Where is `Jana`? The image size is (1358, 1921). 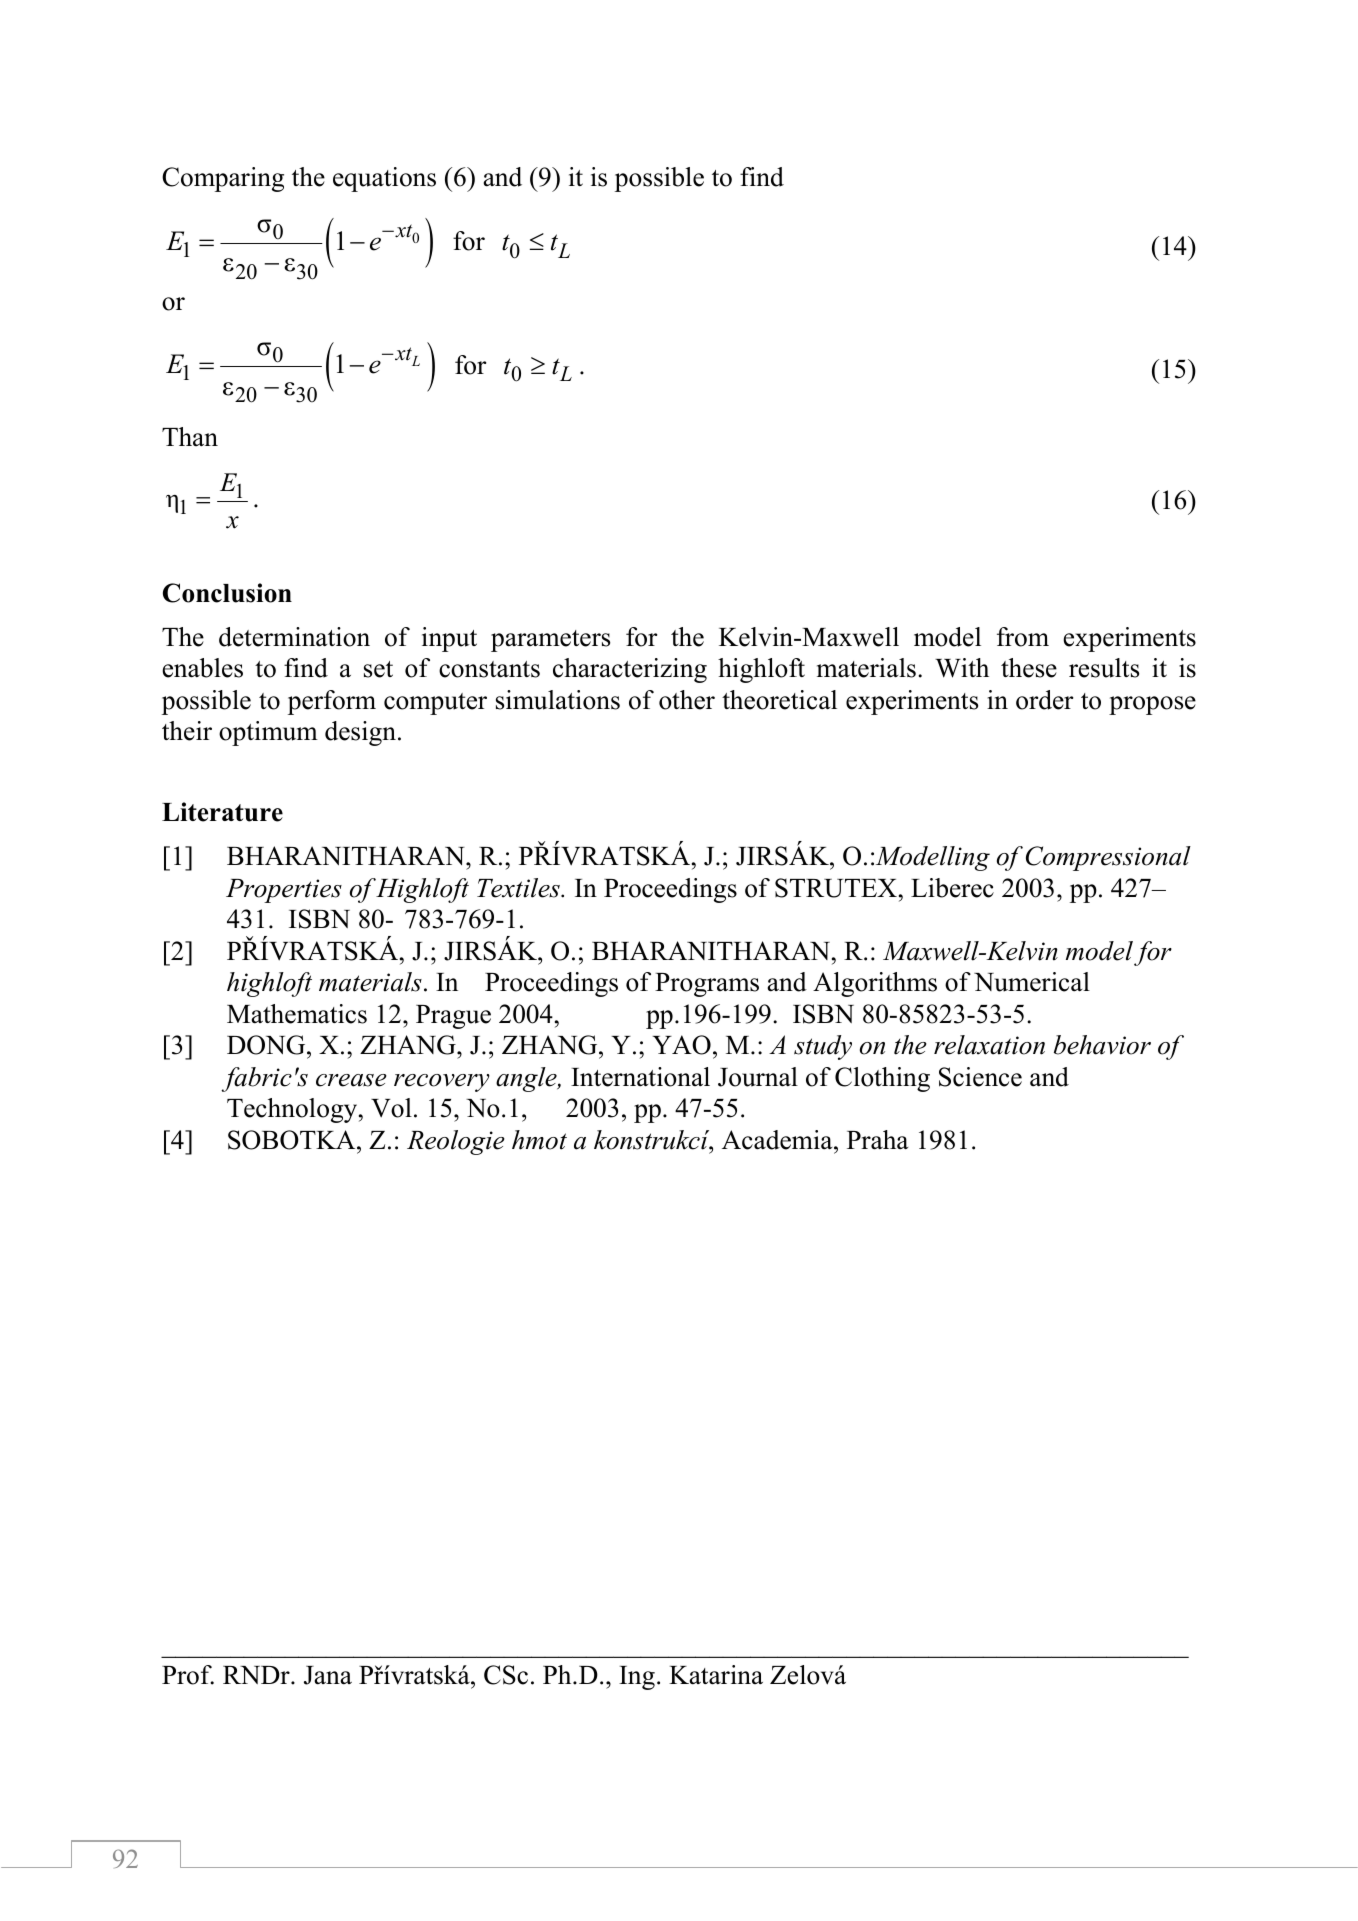
Jana is located at coordinates (328, 1675).
